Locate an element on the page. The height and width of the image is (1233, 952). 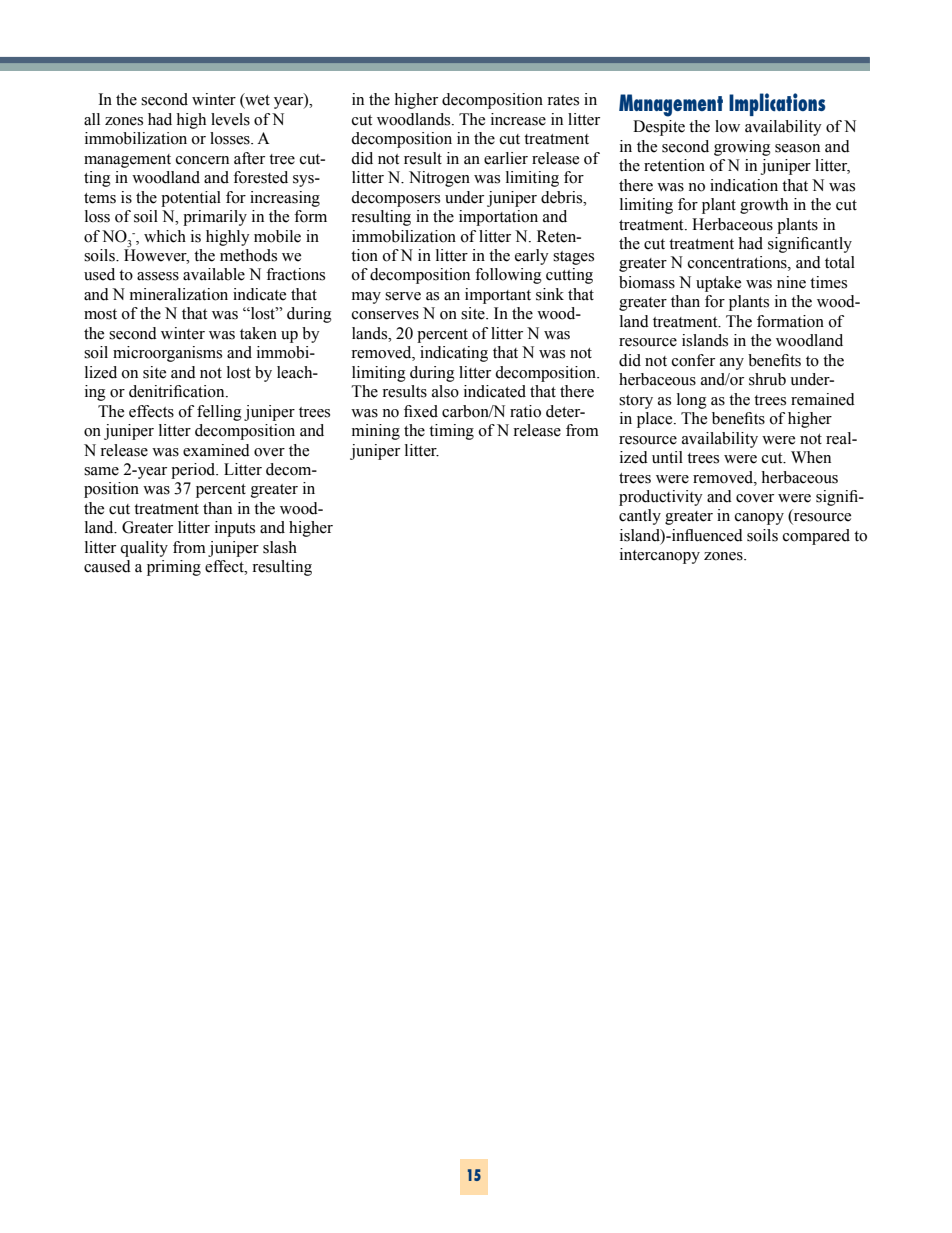
quality is located at coordinates (144, 549).
